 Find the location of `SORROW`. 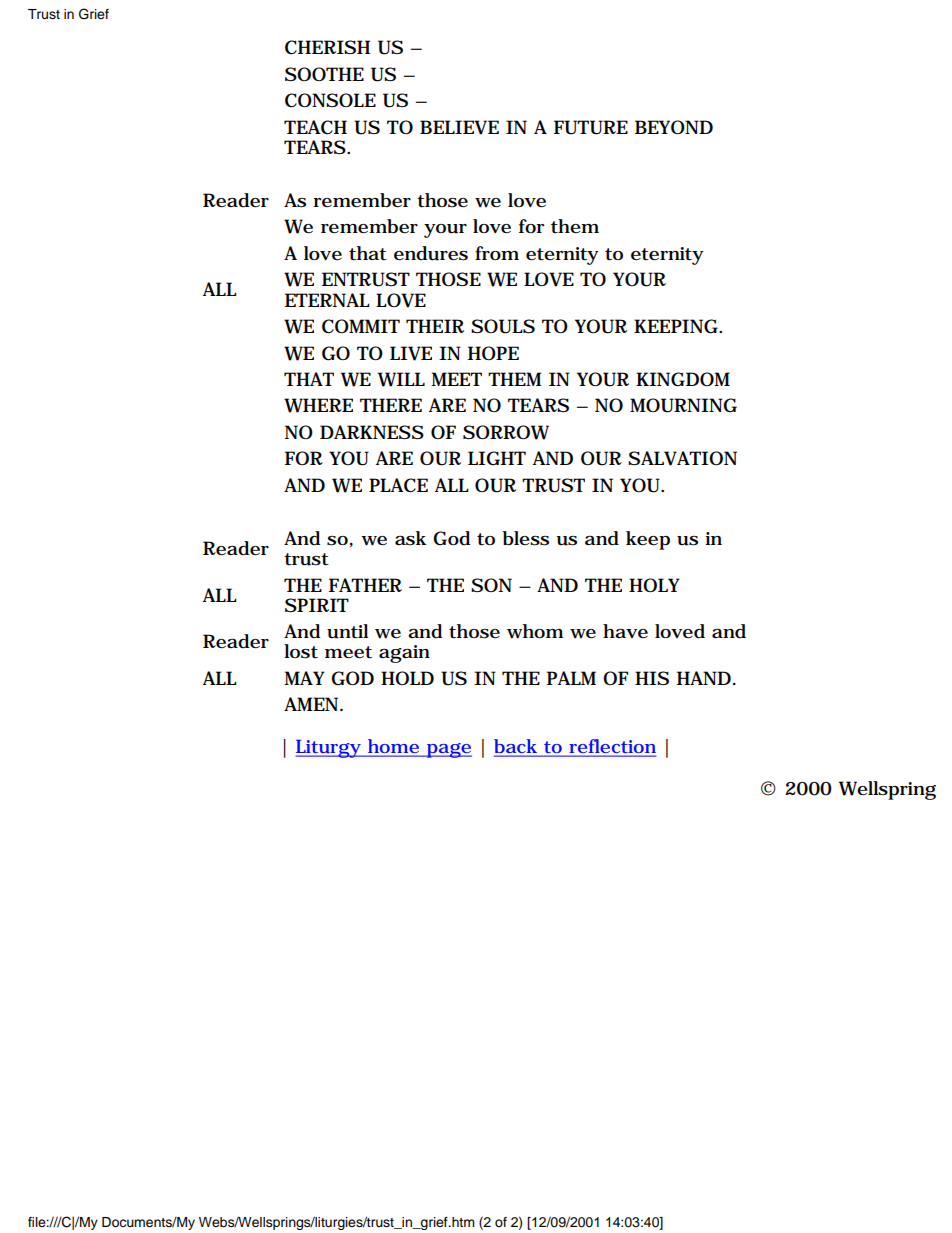

SORROW is located at coordinates (506, 432).
